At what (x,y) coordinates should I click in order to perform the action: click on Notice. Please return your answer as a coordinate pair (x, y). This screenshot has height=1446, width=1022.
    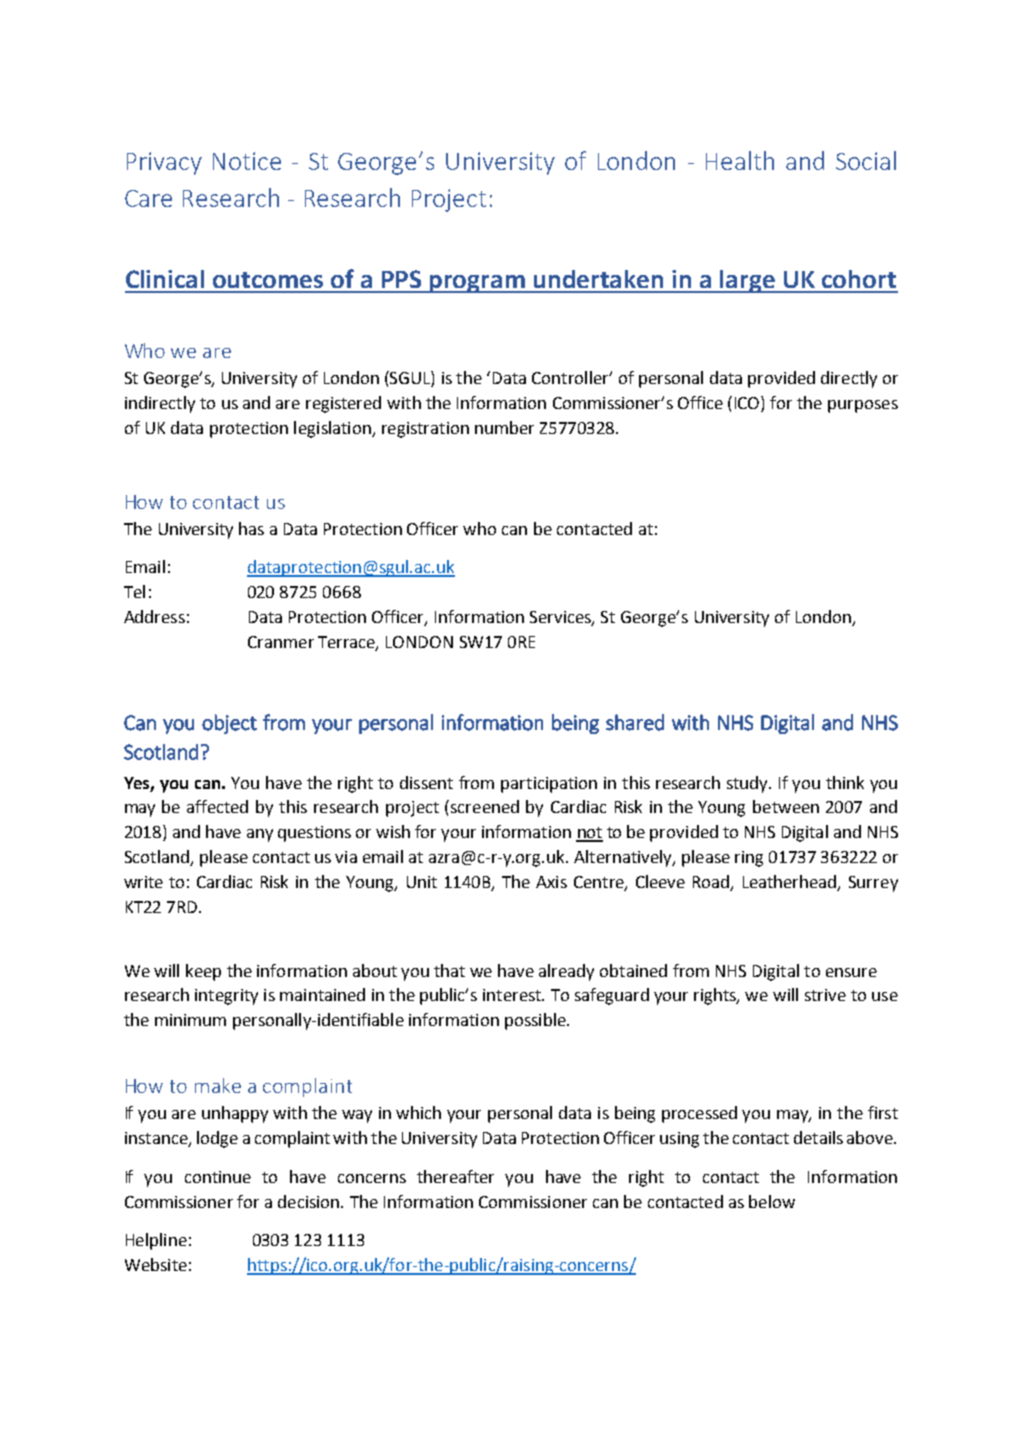
    Looking at the image, I should click on (247, 161).
